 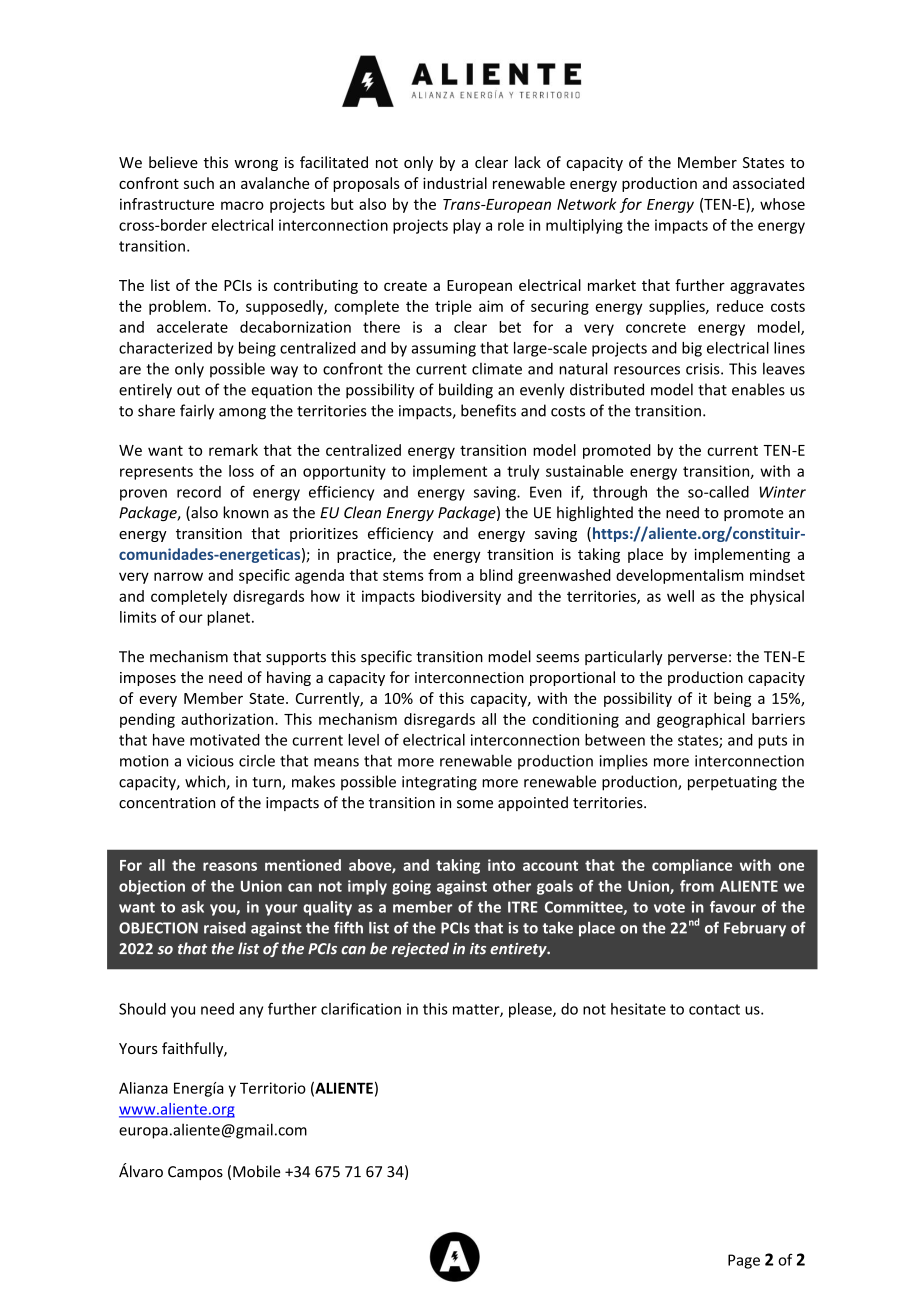 What do you see at coordinates (195, 1173) in the image?
I see `Campos` at bounding box center [195, 1173].
